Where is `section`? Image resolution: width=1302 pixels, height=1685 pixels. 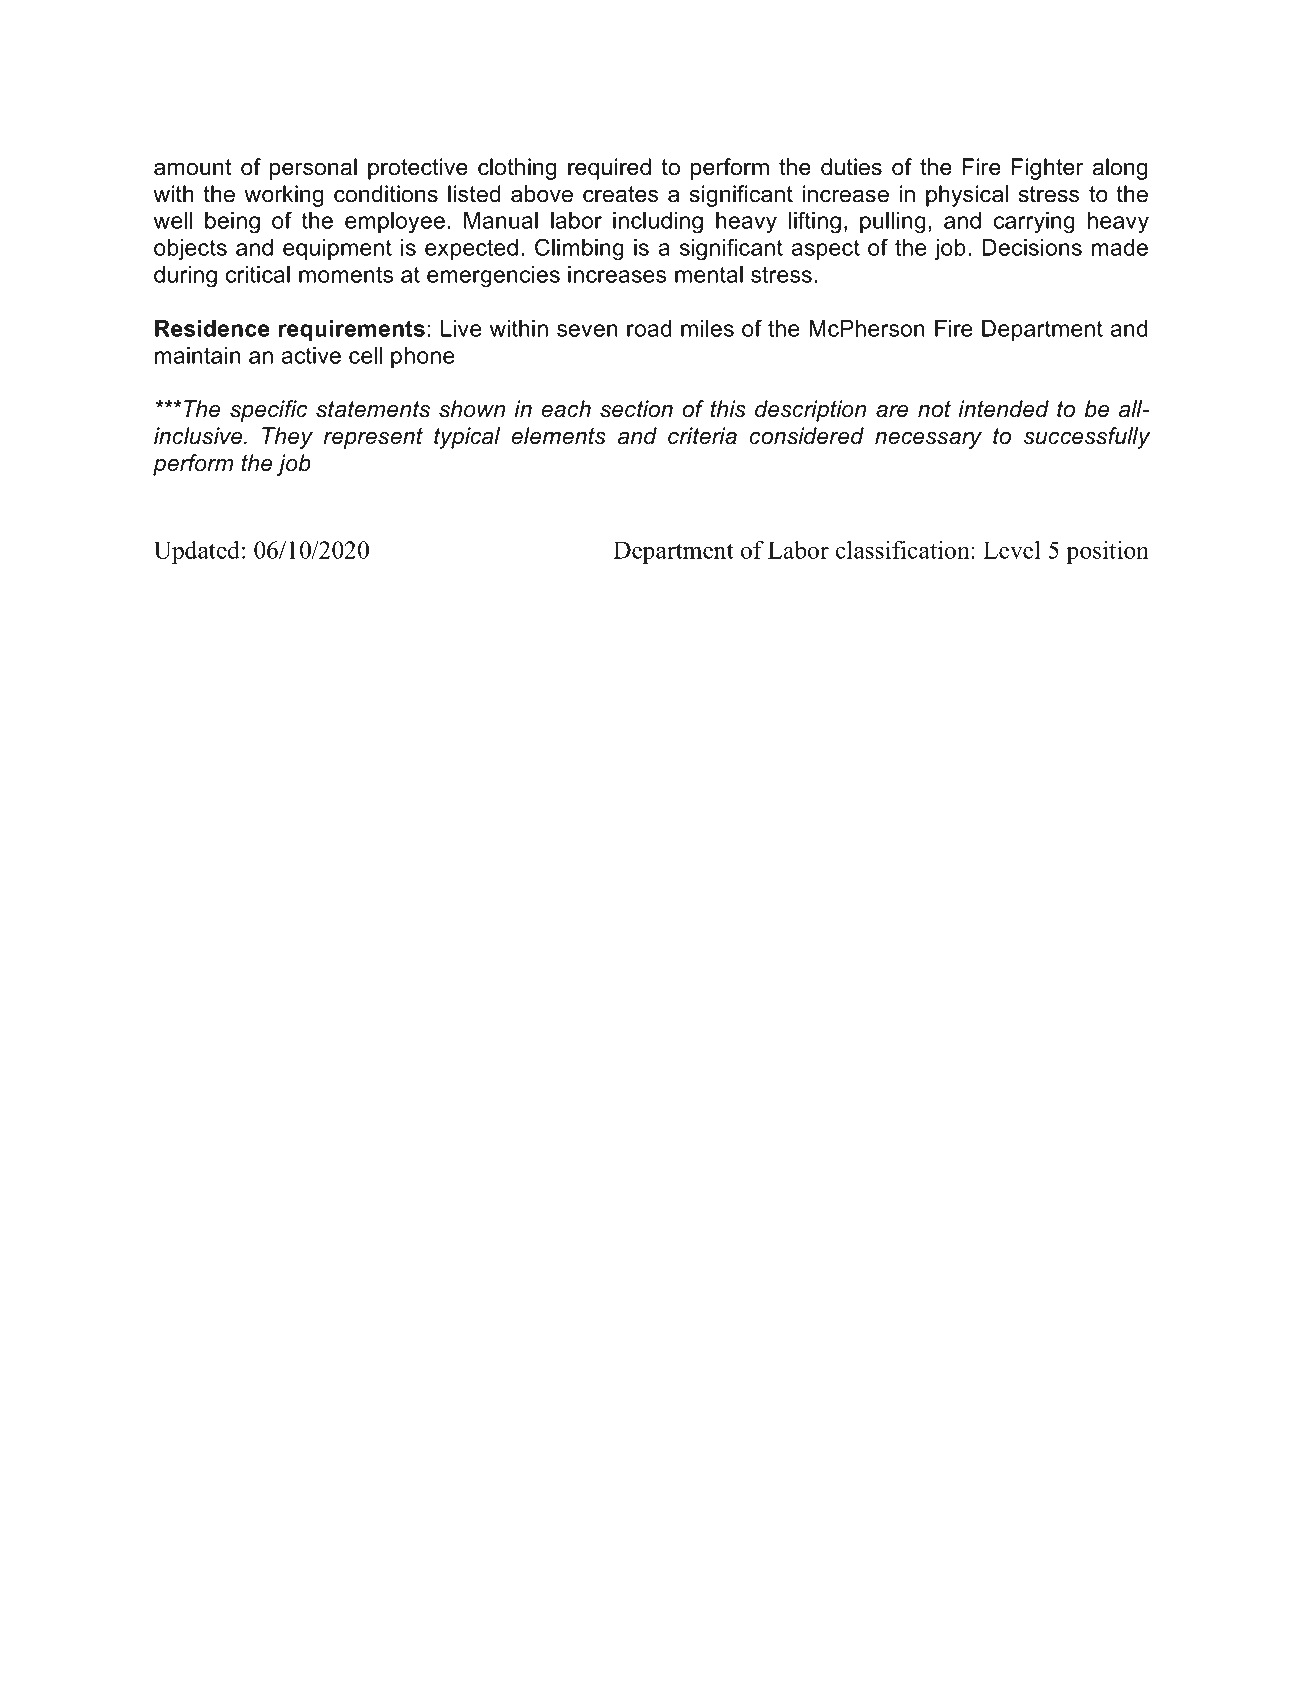 section is located at coordinates (636, 409).
